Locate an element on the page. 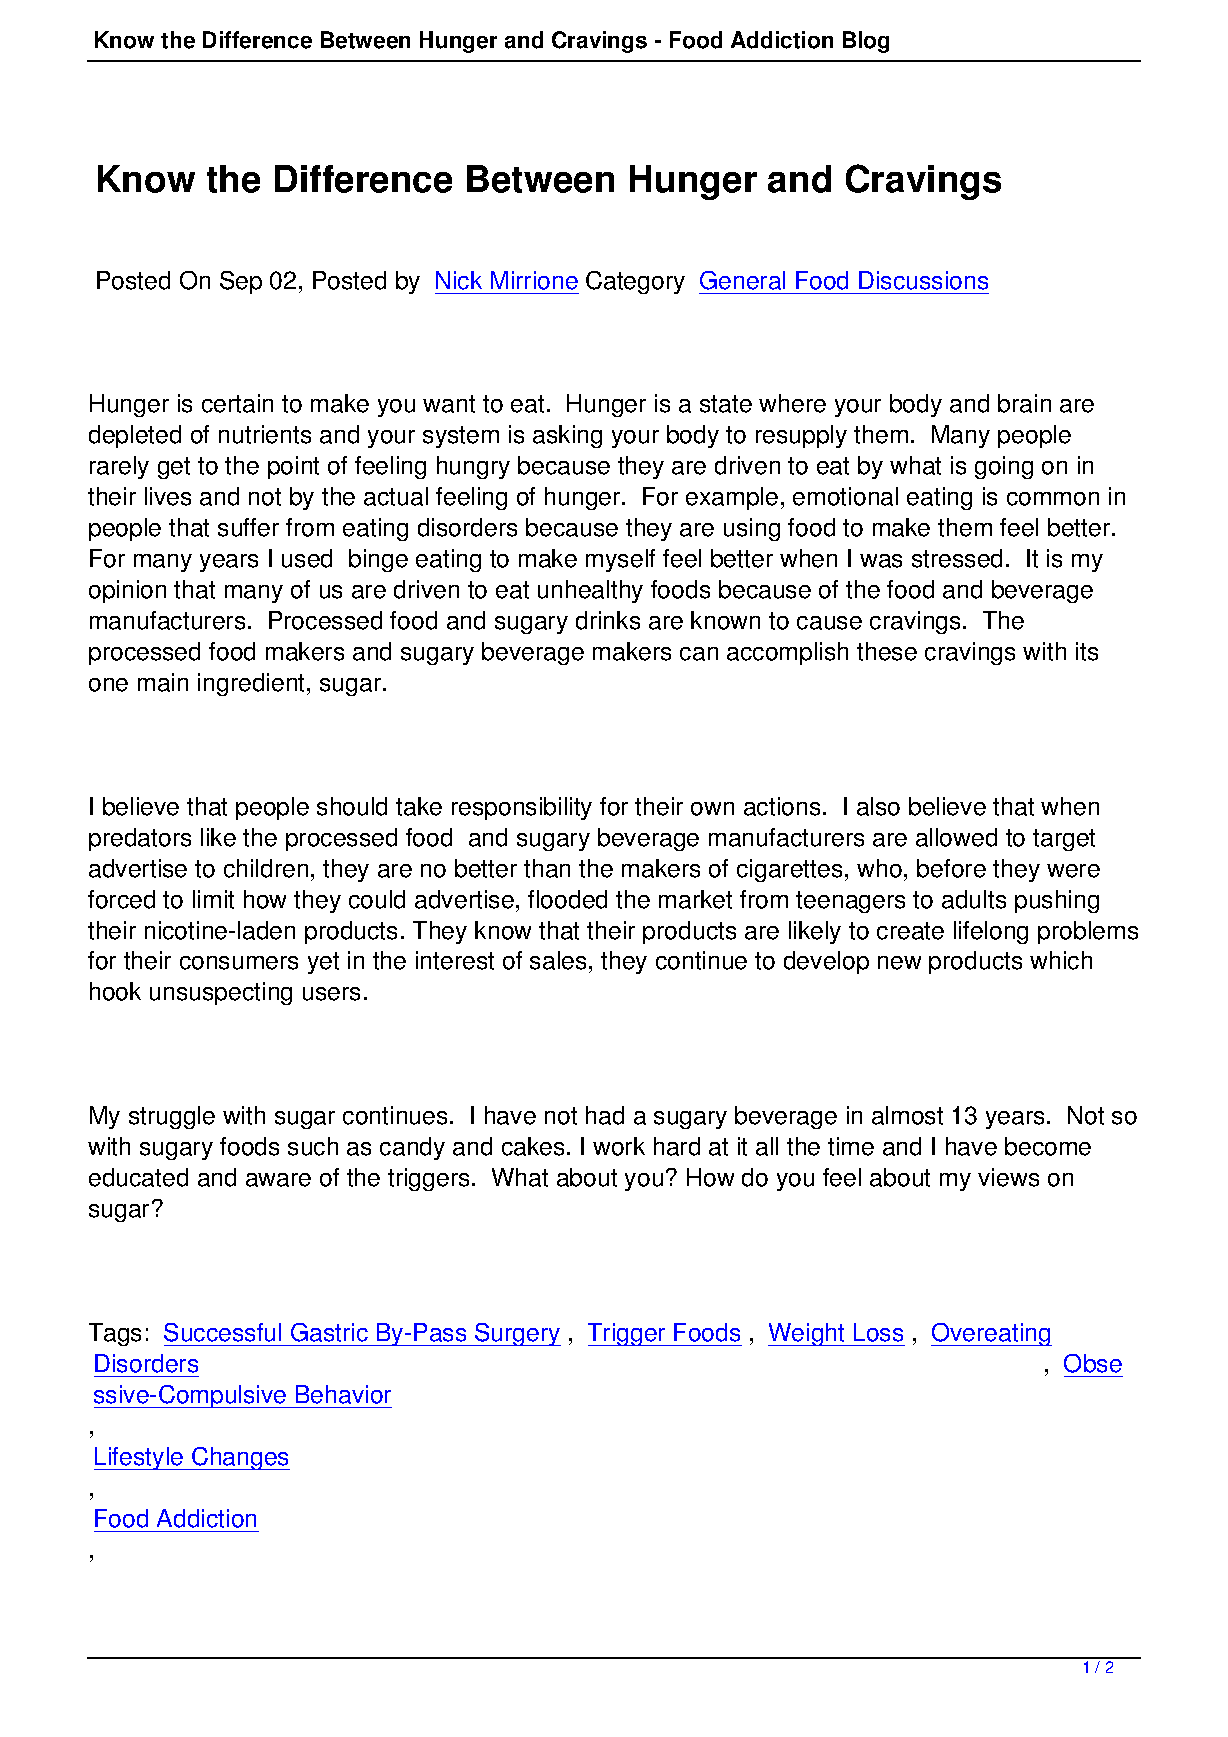 This page has height=1737, width=1228. Sep is located at coordinates (241, 282).
